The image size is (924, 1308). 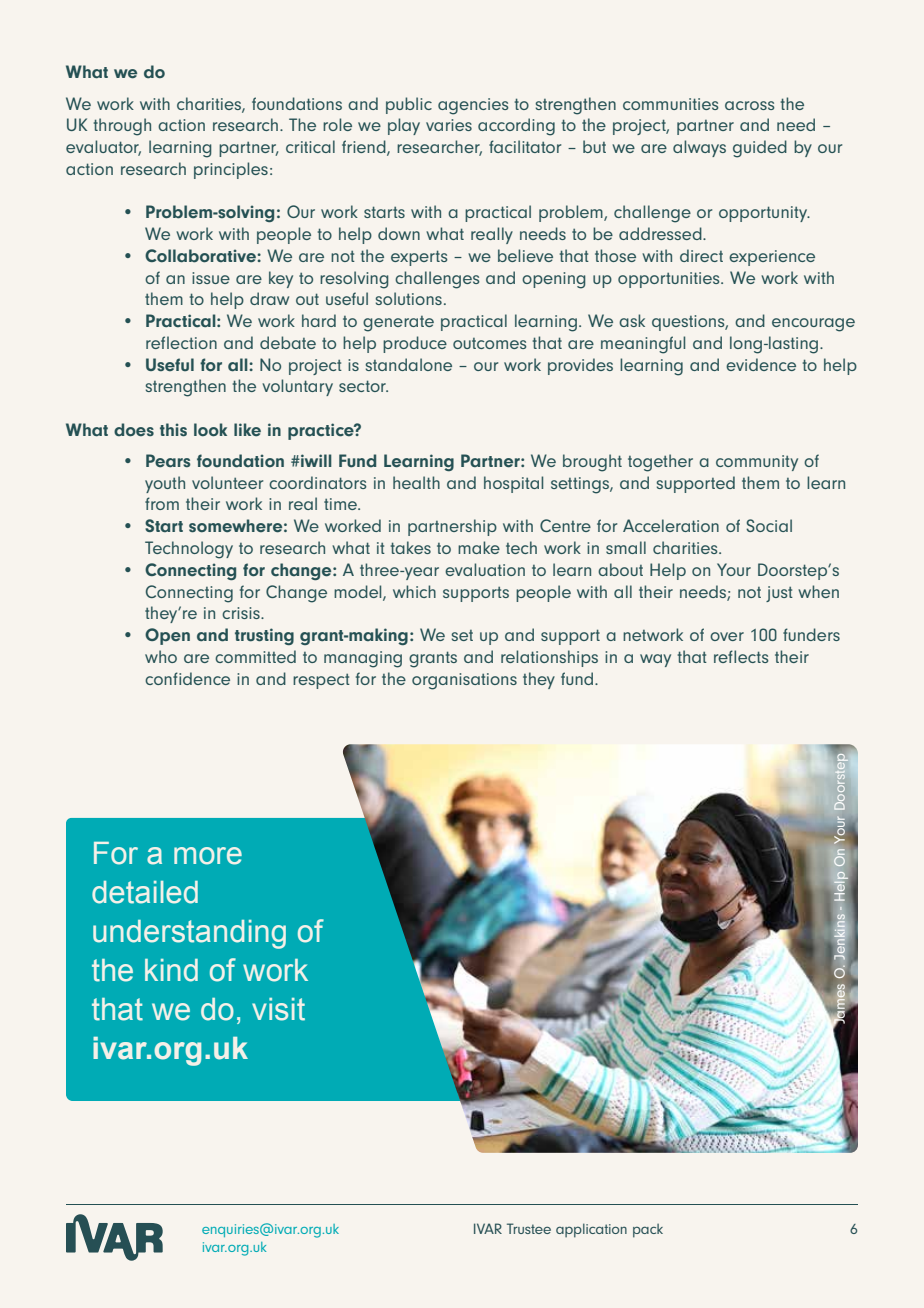 I want to click on organisations, so click(x=464, y=681).
